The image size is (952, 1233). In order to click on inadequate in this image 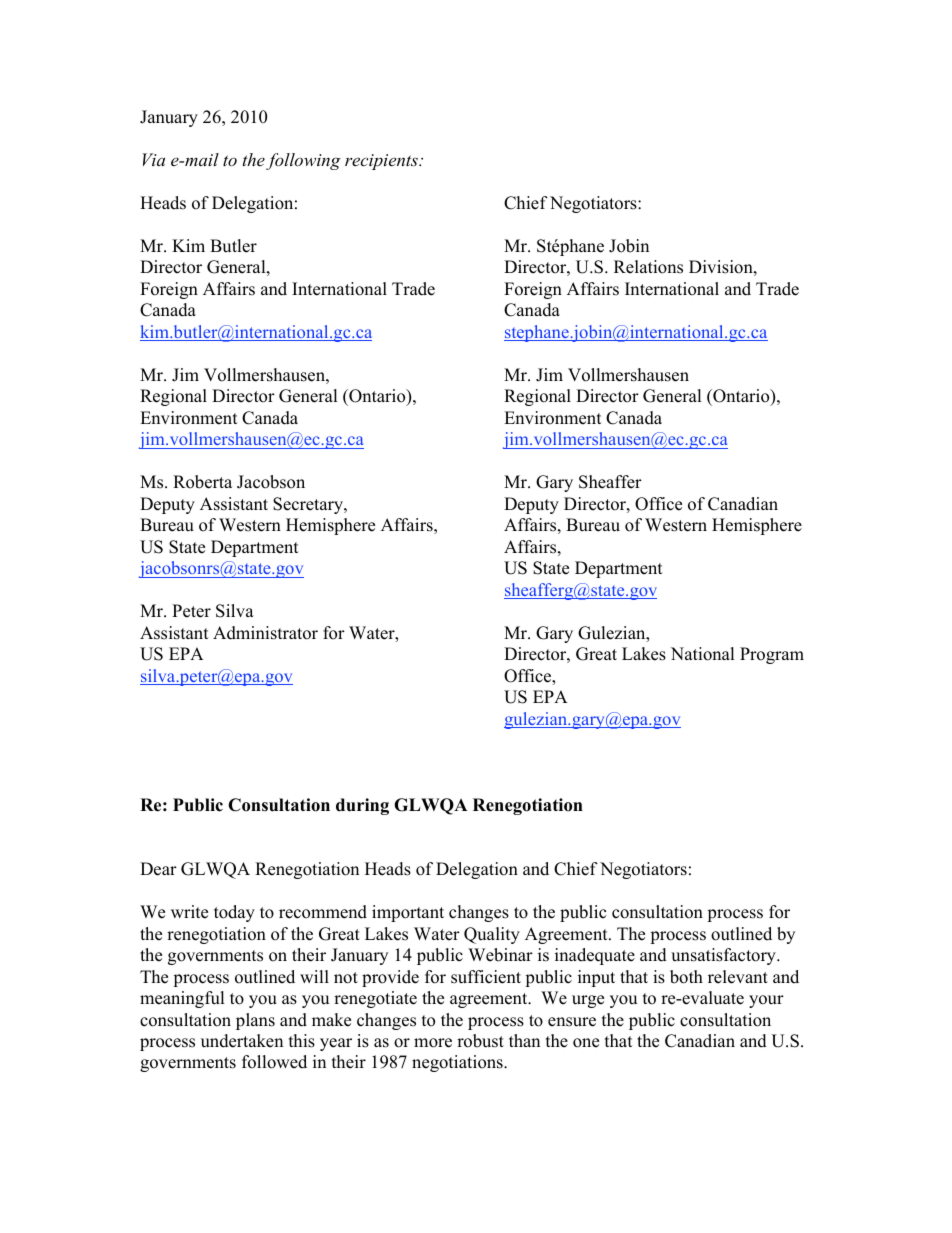, I will do `click(595, 956)`.
